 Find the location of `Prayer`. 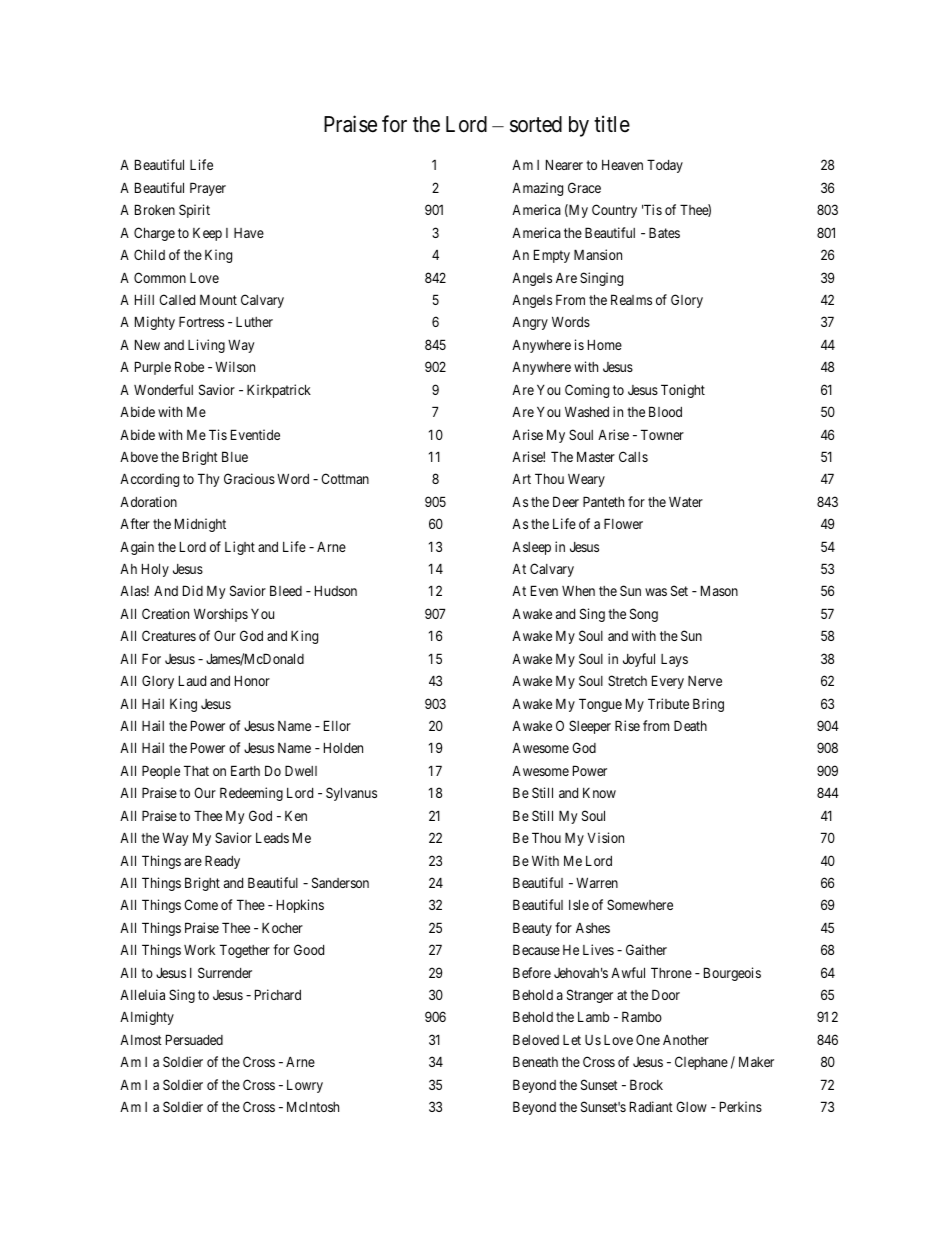

Prayer is located at coordinates (208, 189).
